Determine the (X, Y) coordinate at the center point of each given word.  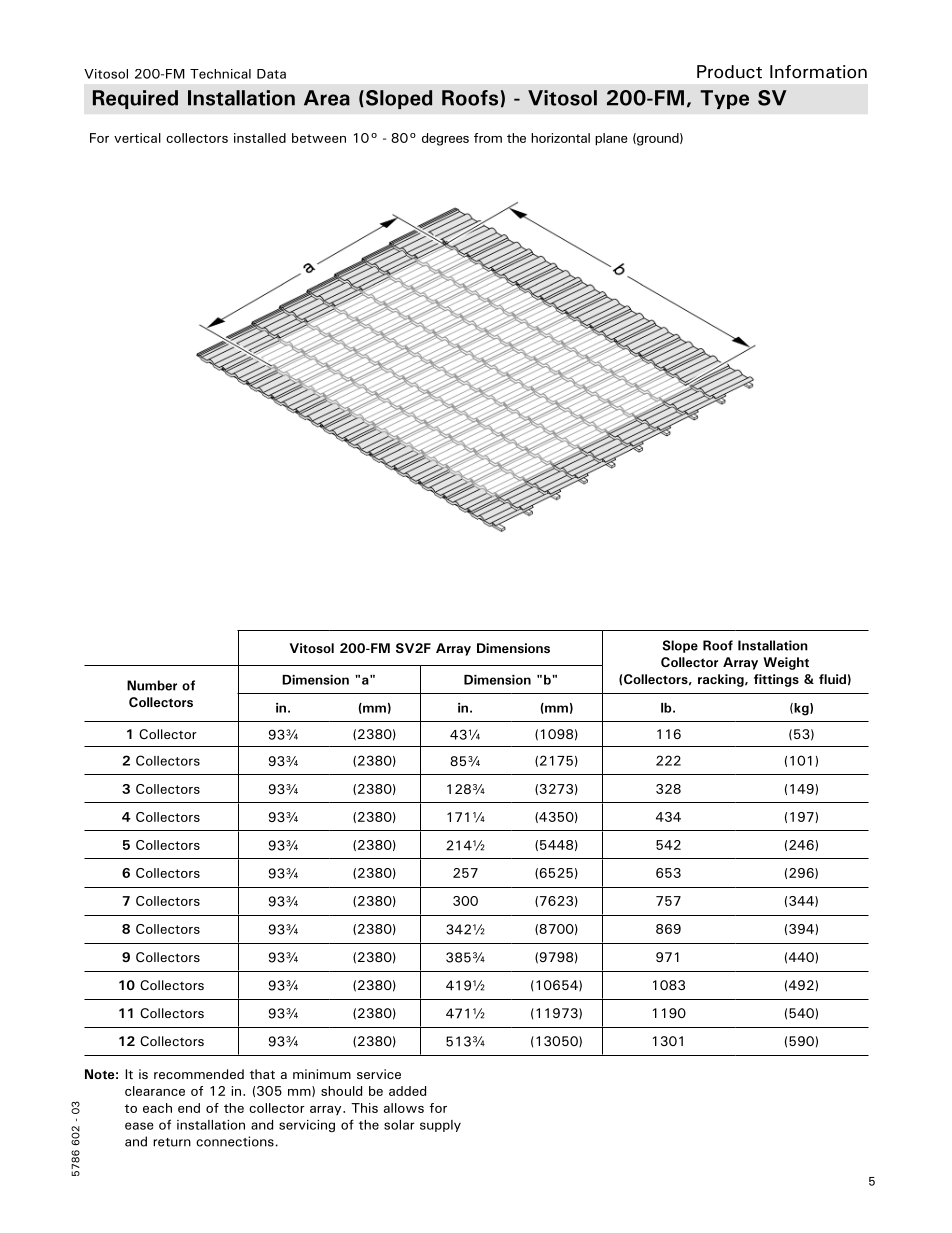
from (488, 138)
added (407, 1091)
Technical (220, 74)
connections (235, 1141)
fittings (776, 680)
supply (440, 1126)
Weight (786, 663)
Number (152, 685)
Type (724, 99)
